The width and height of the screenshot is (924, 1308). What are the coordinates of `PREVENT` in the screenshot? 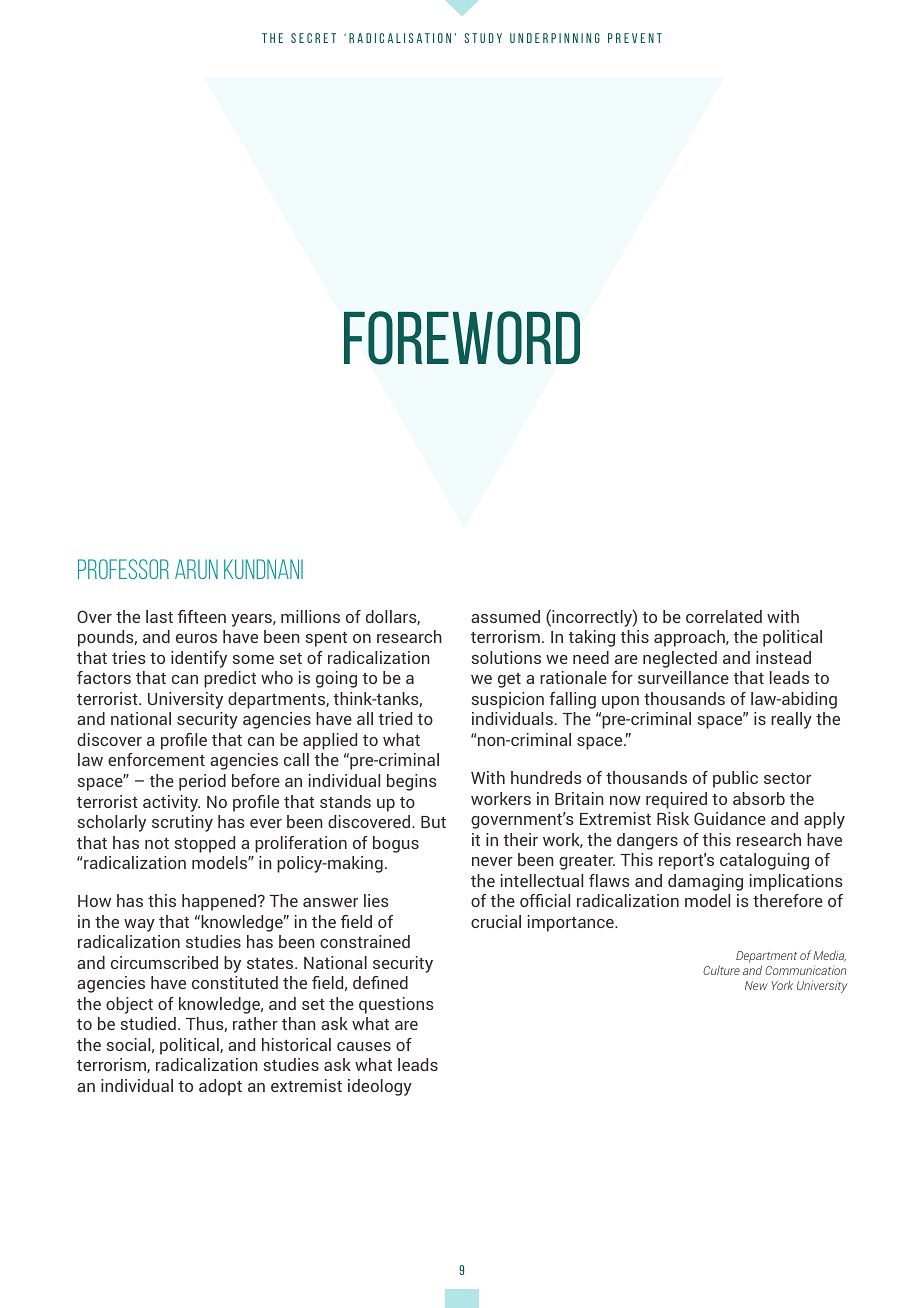 It's located at (635, 38).
